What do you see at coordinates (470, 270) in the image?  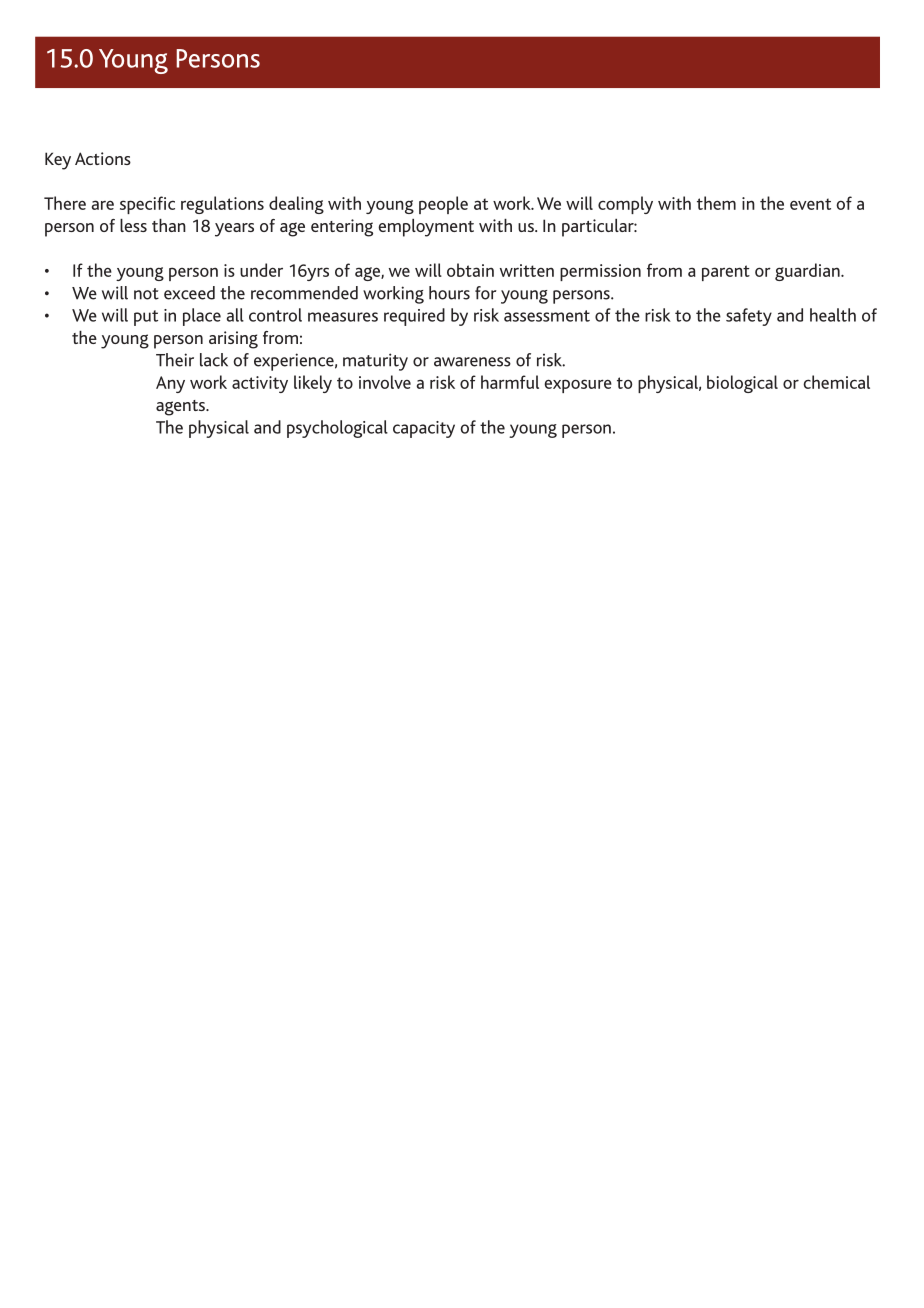 I see `obtain` at bounding box center [470, 270].
